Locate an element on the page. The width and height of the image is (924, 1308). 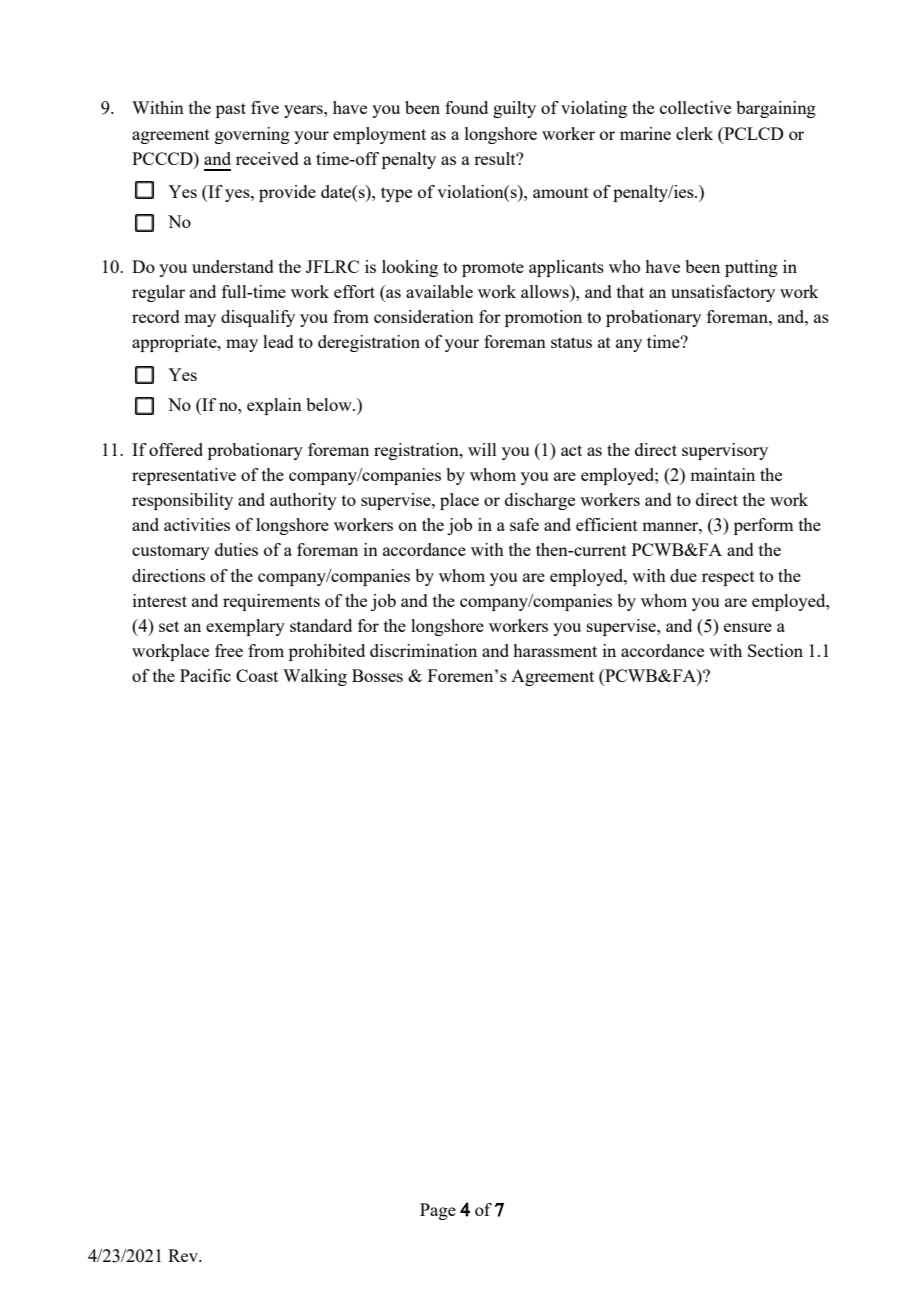
found is located at coordinates (466, 107).
